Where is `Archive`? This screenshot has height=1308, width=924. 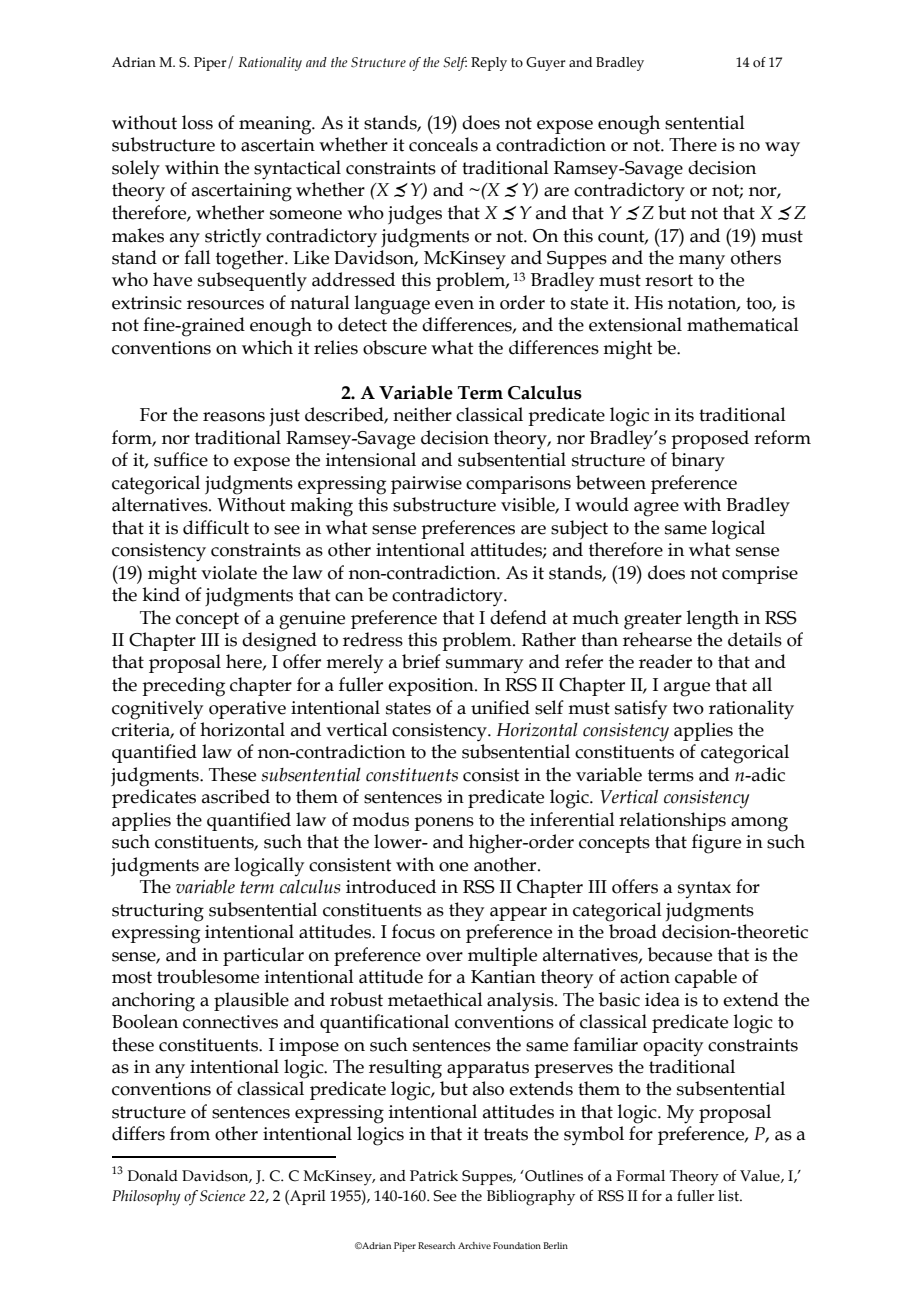 Archive is located at coordinates (474, 1245).
